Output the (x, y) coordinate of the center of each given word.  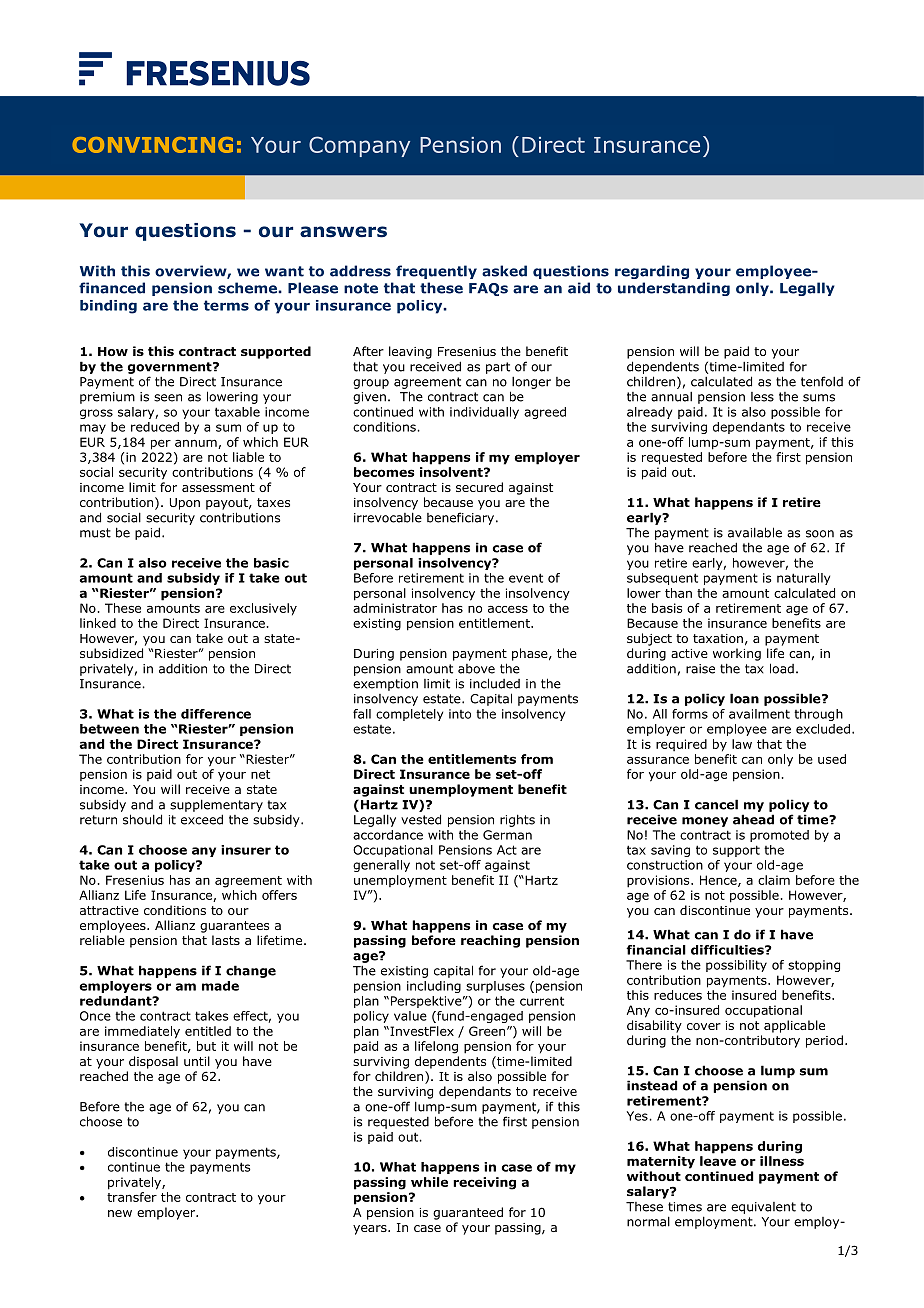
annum (197, 444)
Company (359, 146)
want (284, 271)
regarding (652, 272)
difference (216, 714)
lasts (226, 940)
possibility (736, 966)
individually (484, 413)
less (762, 397)
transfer (132, 1197)
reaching (490, 941)
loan (744, 698)
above (476, 669)
